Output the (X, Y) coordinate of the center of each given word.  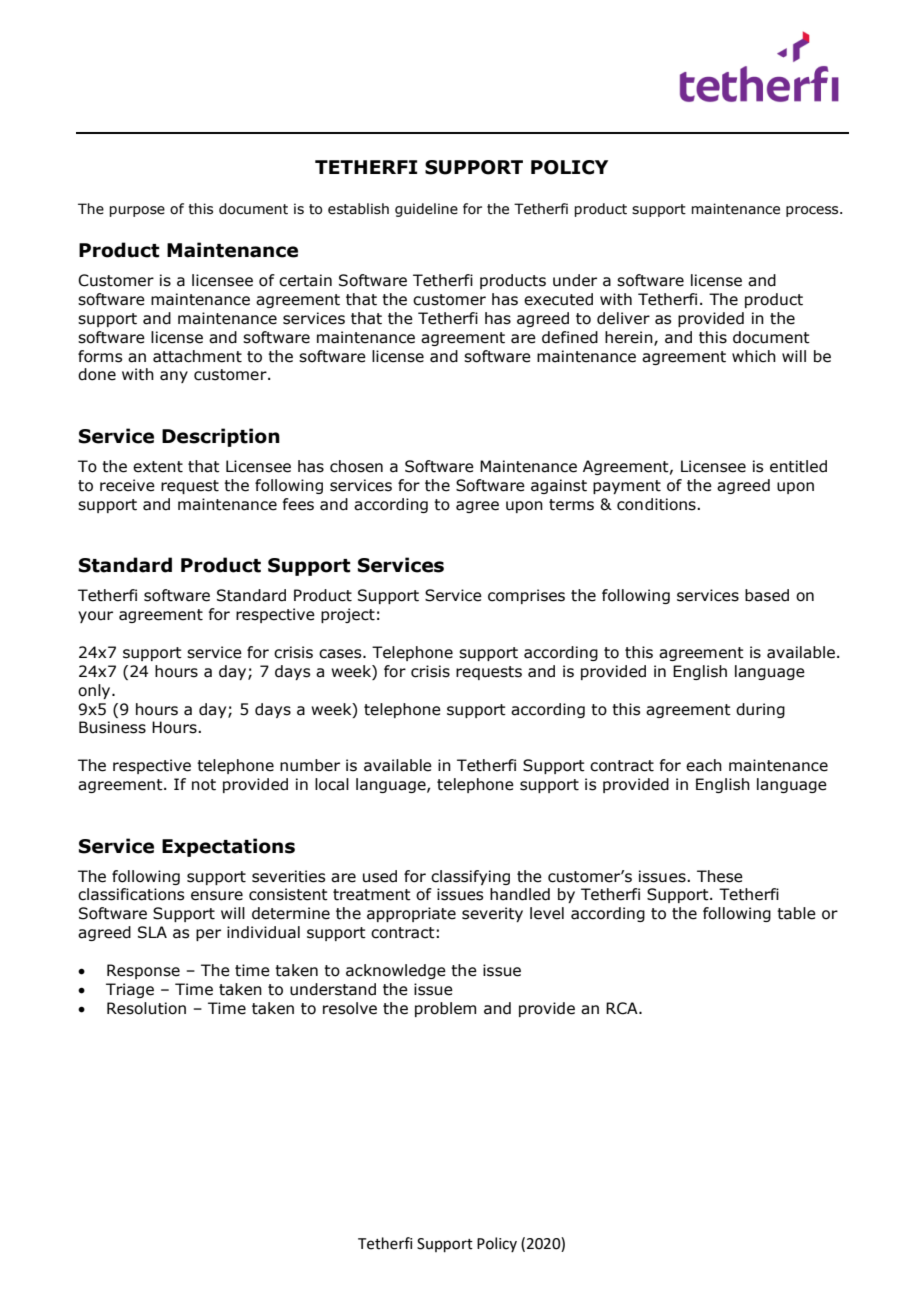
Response (143, 971)
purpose (137, 211)
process (813, 211)
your (95, 617)
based (767, 595)
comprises (526, 596)
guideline (426, 210)
